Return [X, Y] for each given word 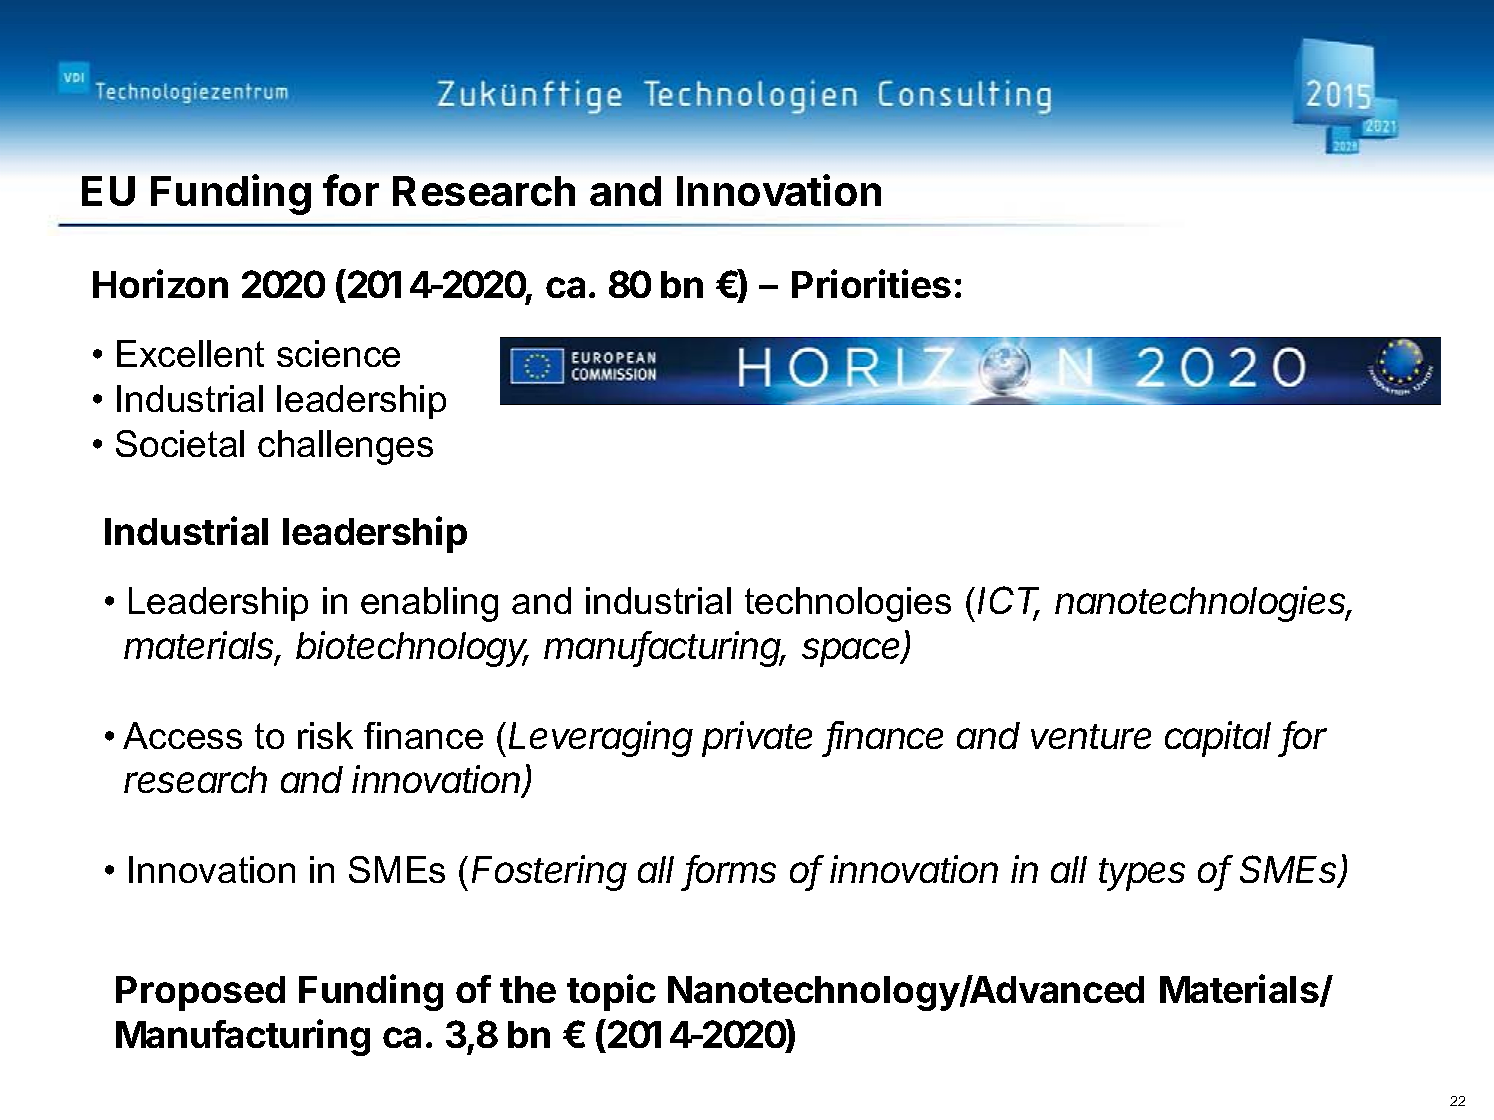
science [338, 353]
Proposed [200, 993]
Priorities [871, 283]
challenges [345, 447]
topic [611, 992]
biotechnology [412, 649]
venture [1091, 736]
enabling [429, 604]
